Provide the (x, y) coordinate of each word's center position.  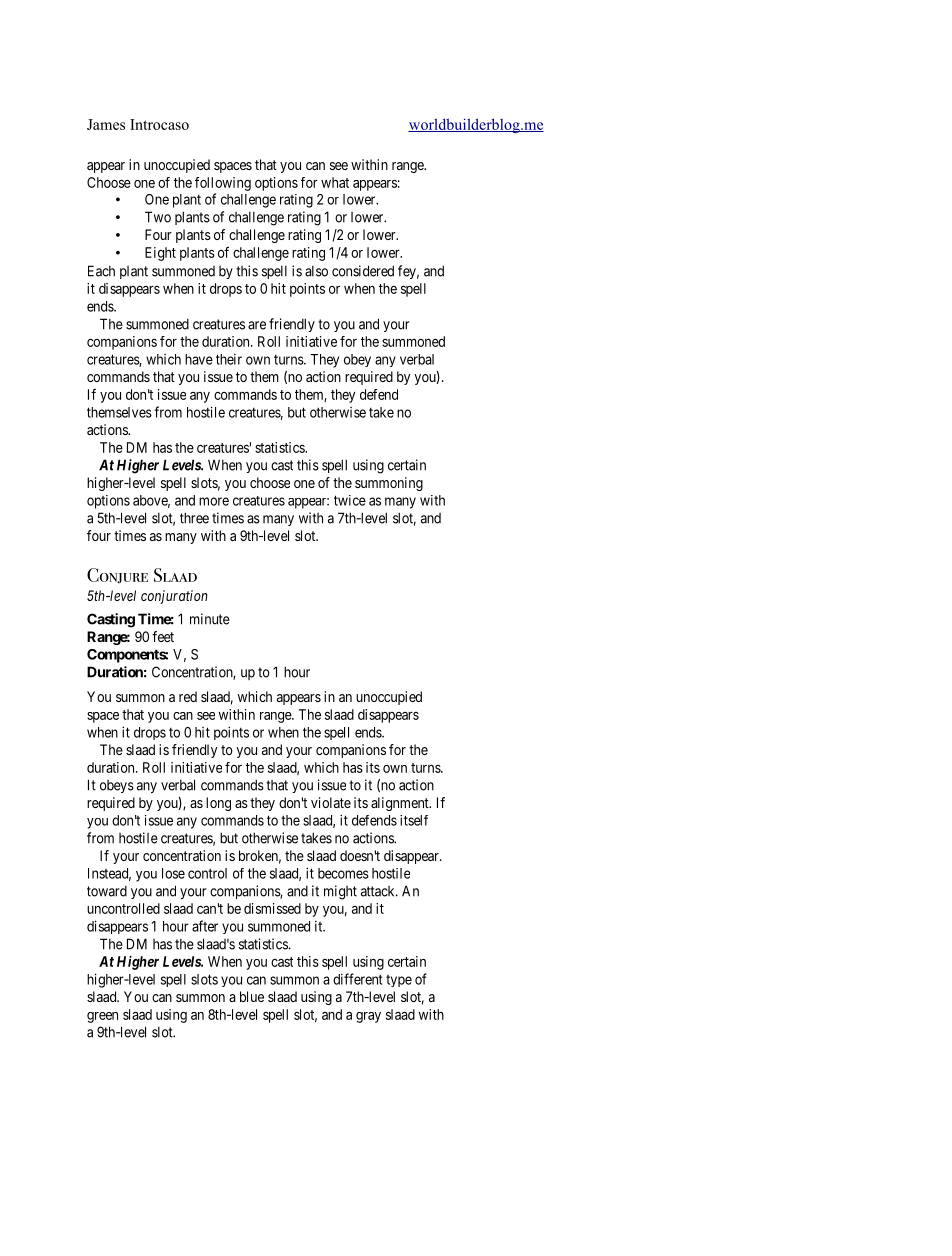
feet (163, 636)
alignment (401, 804)
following (223, 184)
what (335, 182)
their (229, 359)
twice (350, 500)
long (218, 804)
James (106, 124)
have (199, 359)
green (102, 1017)
